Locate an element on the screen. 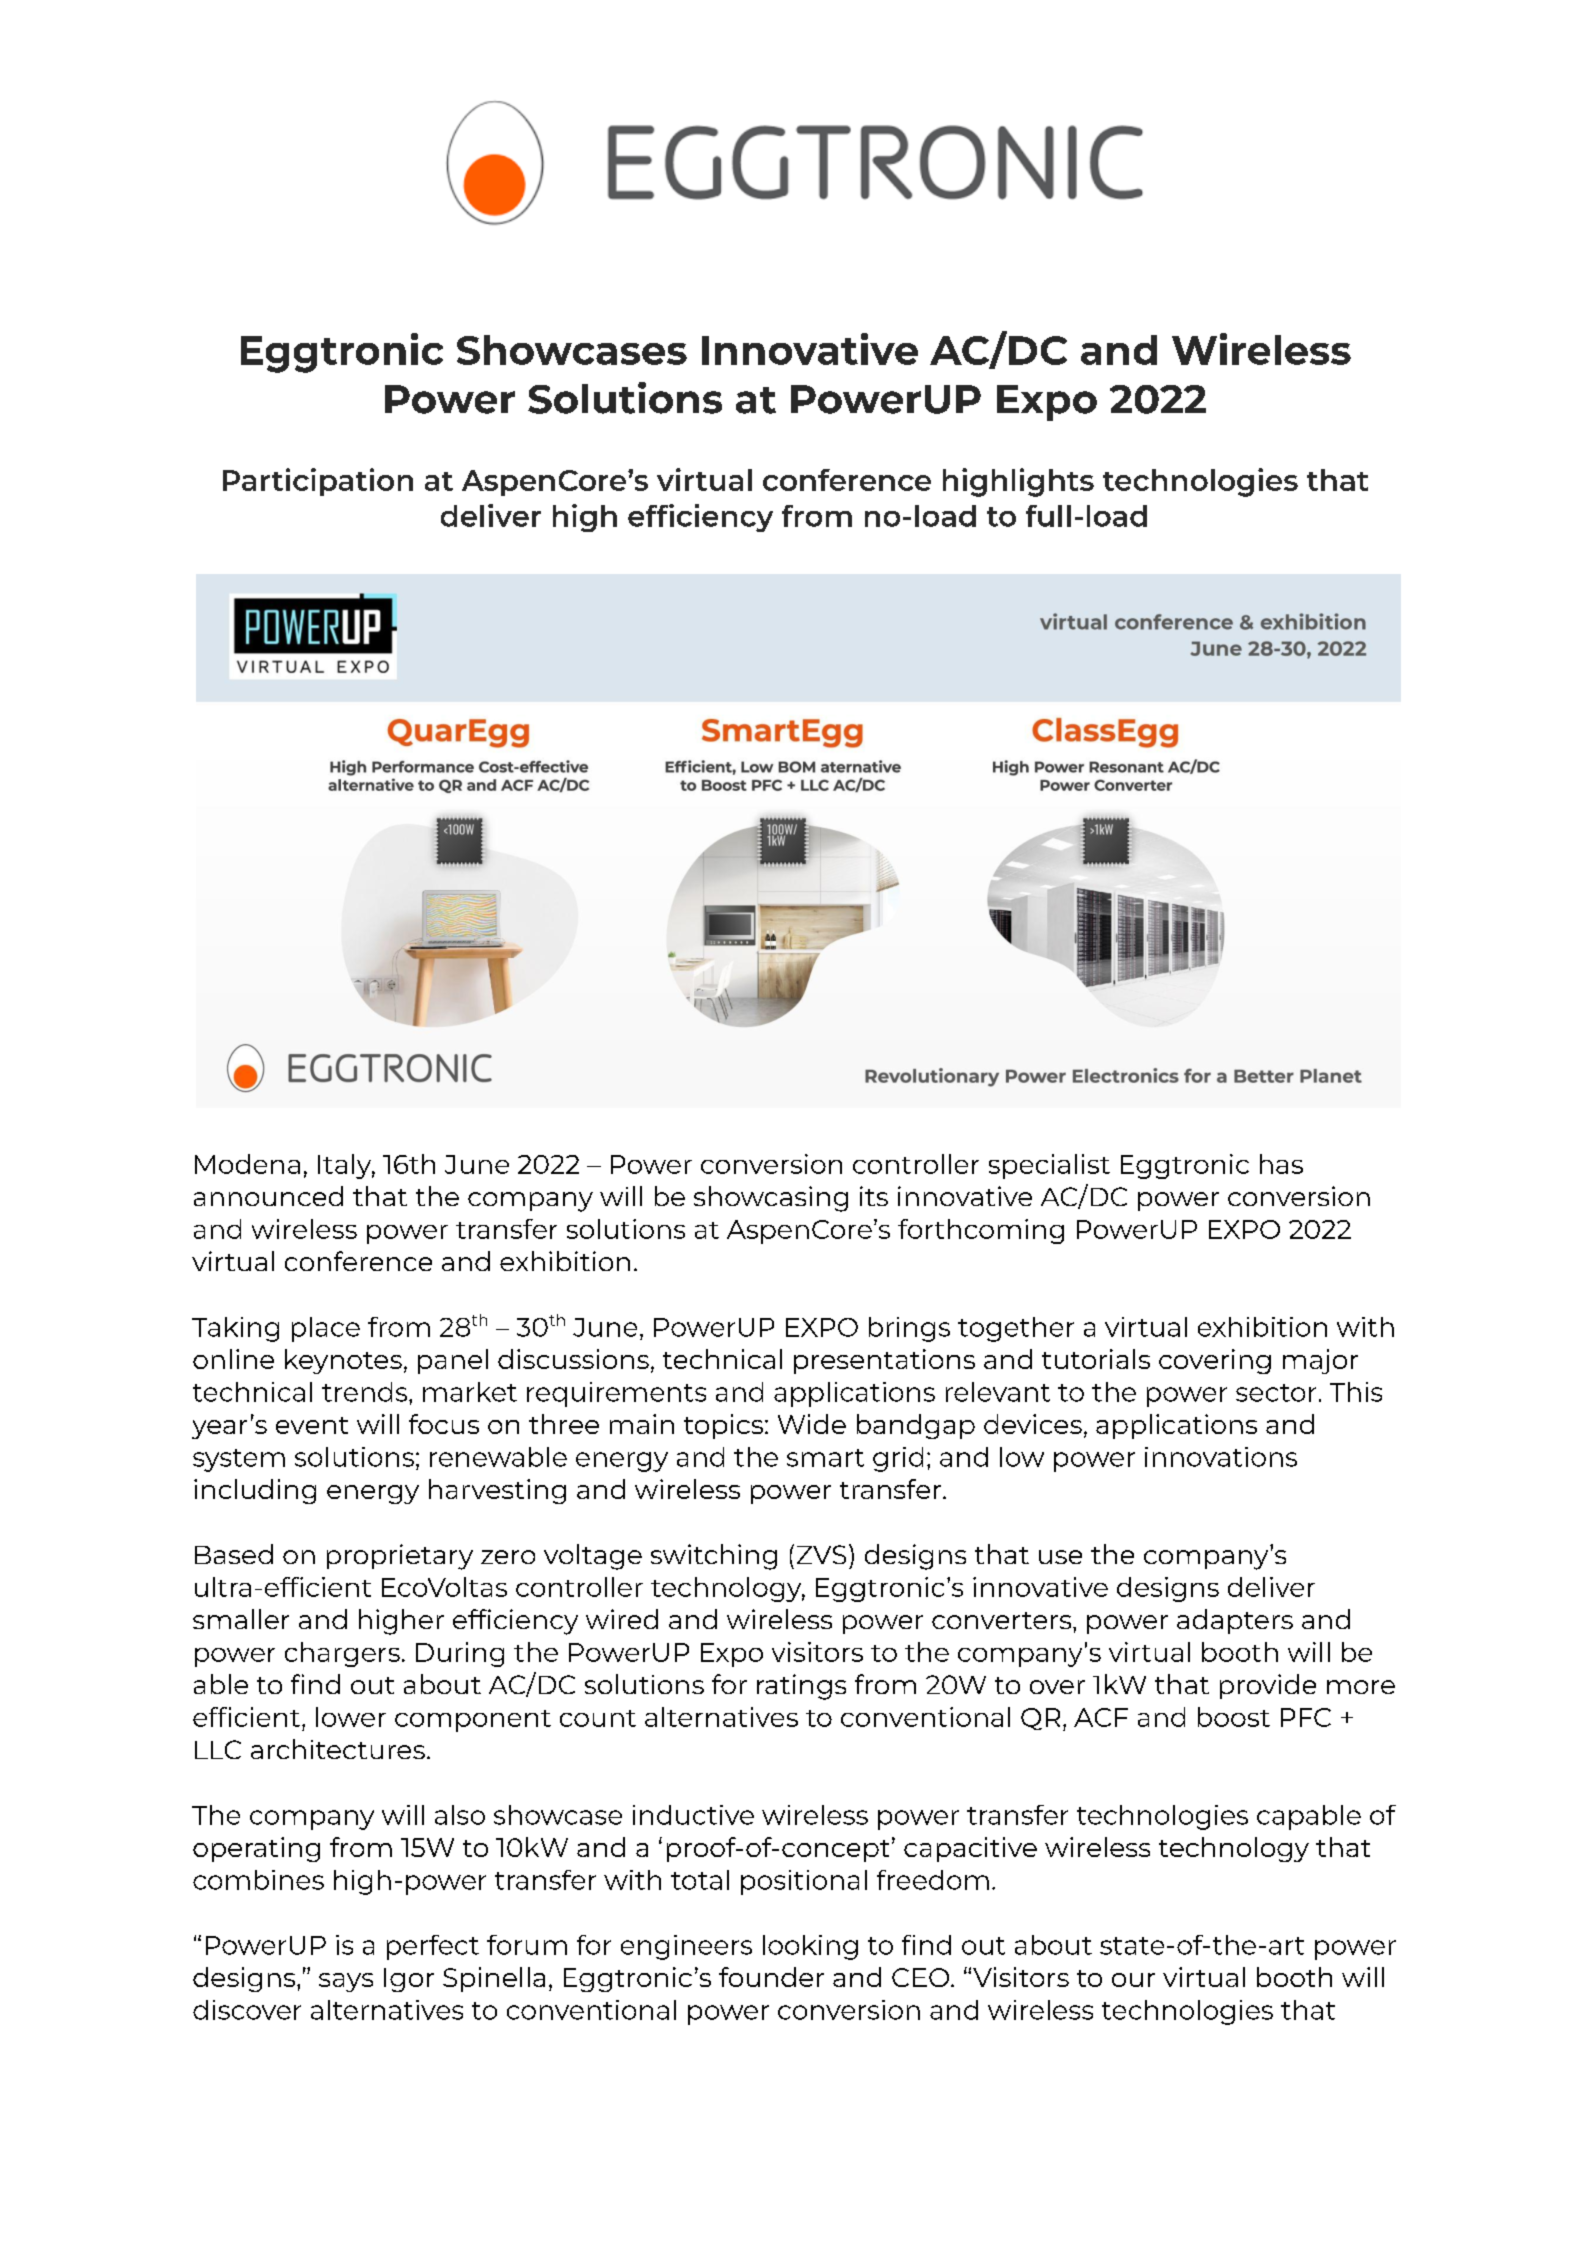  our is located at coordinates (1133, 1980).
